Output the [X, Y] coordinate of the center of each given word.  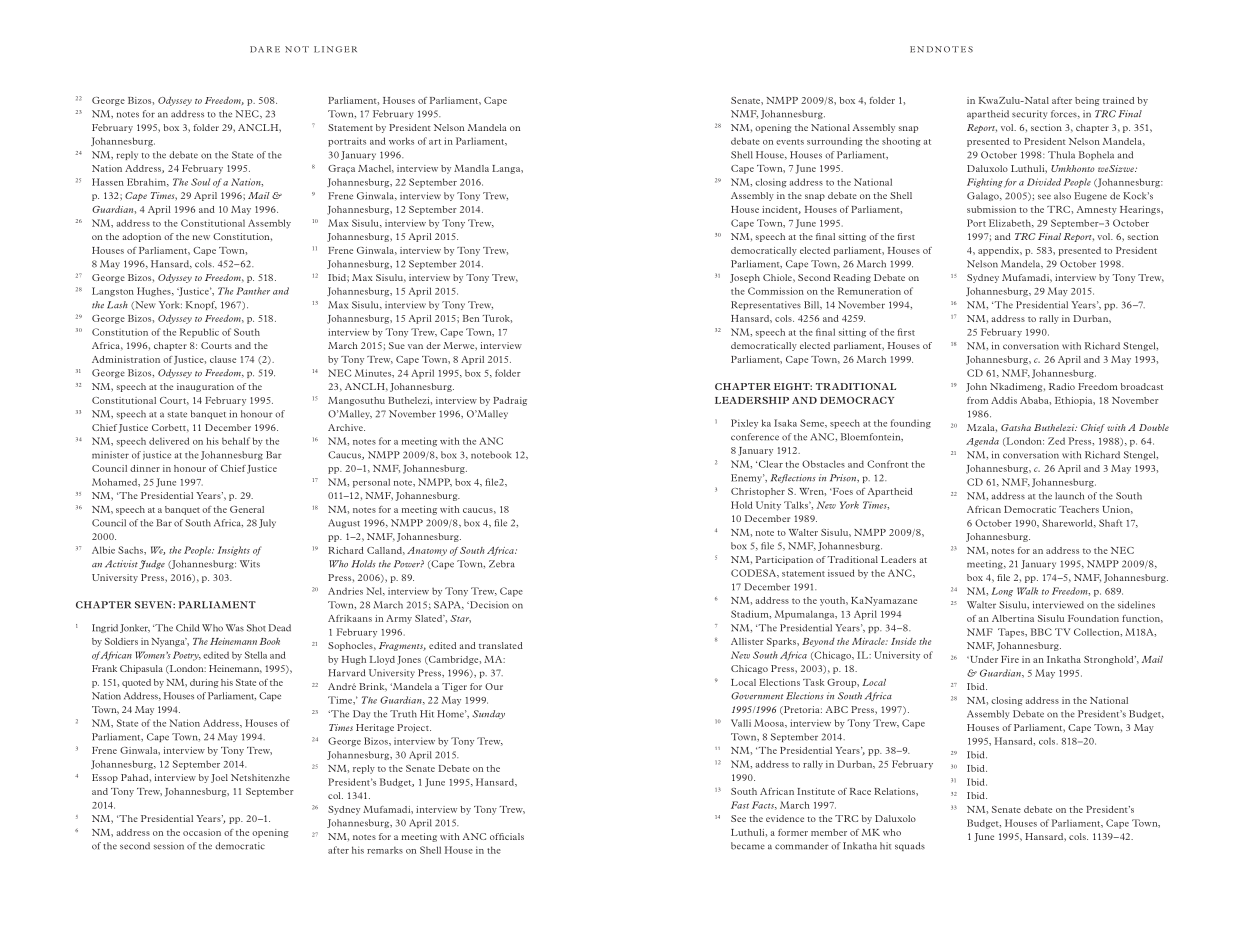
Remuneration [869, 291]
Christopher [758, 492]
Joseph [745, 278]
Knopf [201, 305]
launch [1069, 496]
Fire [1010, 659]
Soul [200, 182]
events [790, 142]
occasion [202, 832]
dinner [145, 468]
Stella [256, 655]
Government [757, 696]
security [1029, 114]
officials [507, 836]
